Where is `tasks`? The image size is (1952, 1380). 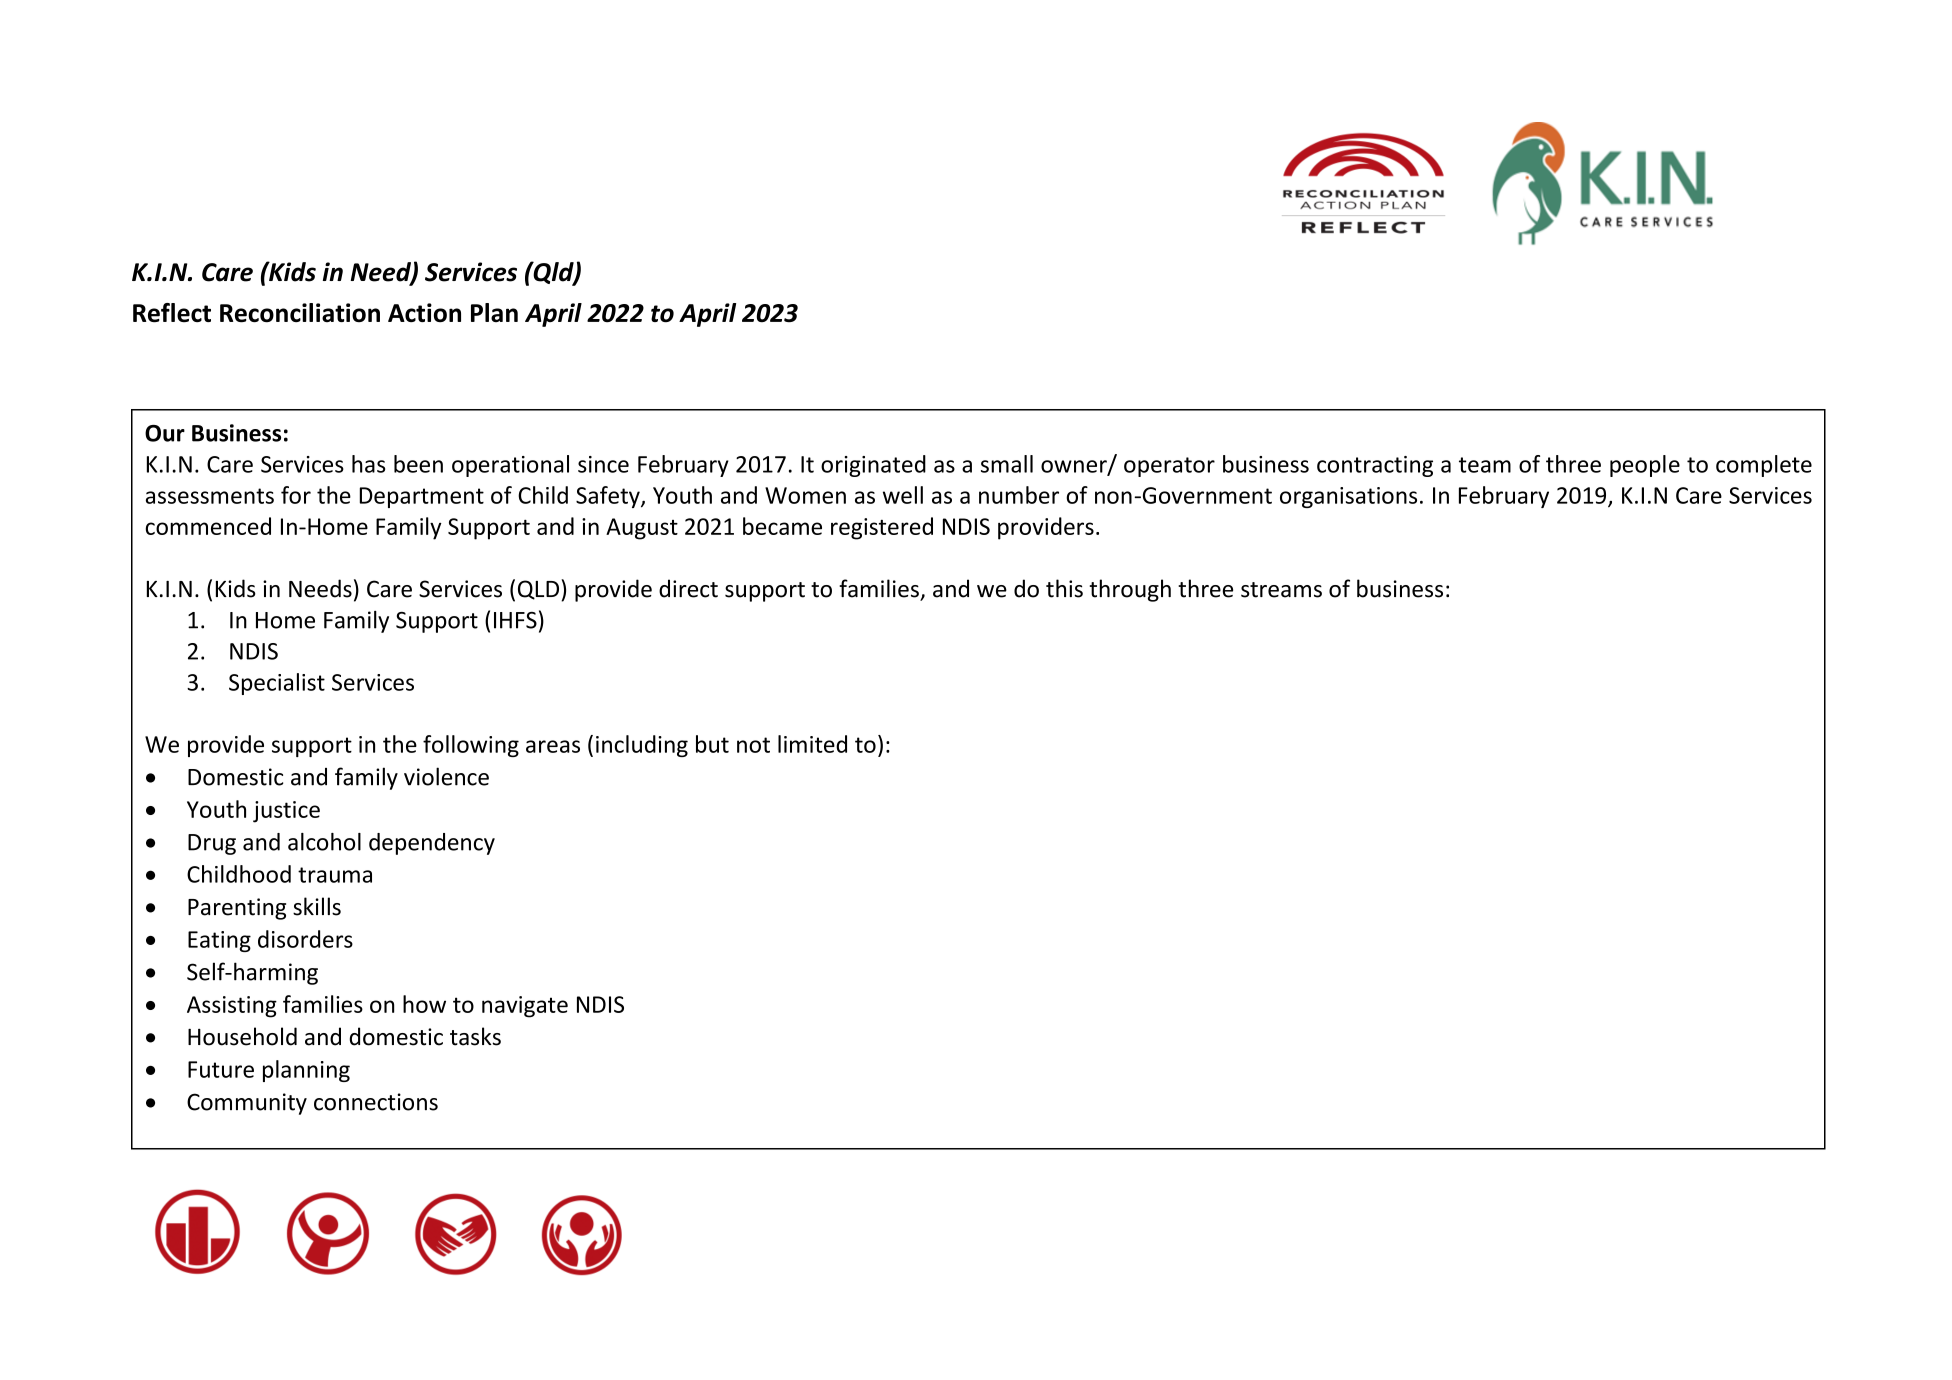 tasks is located at coordinates (475, 1036).
